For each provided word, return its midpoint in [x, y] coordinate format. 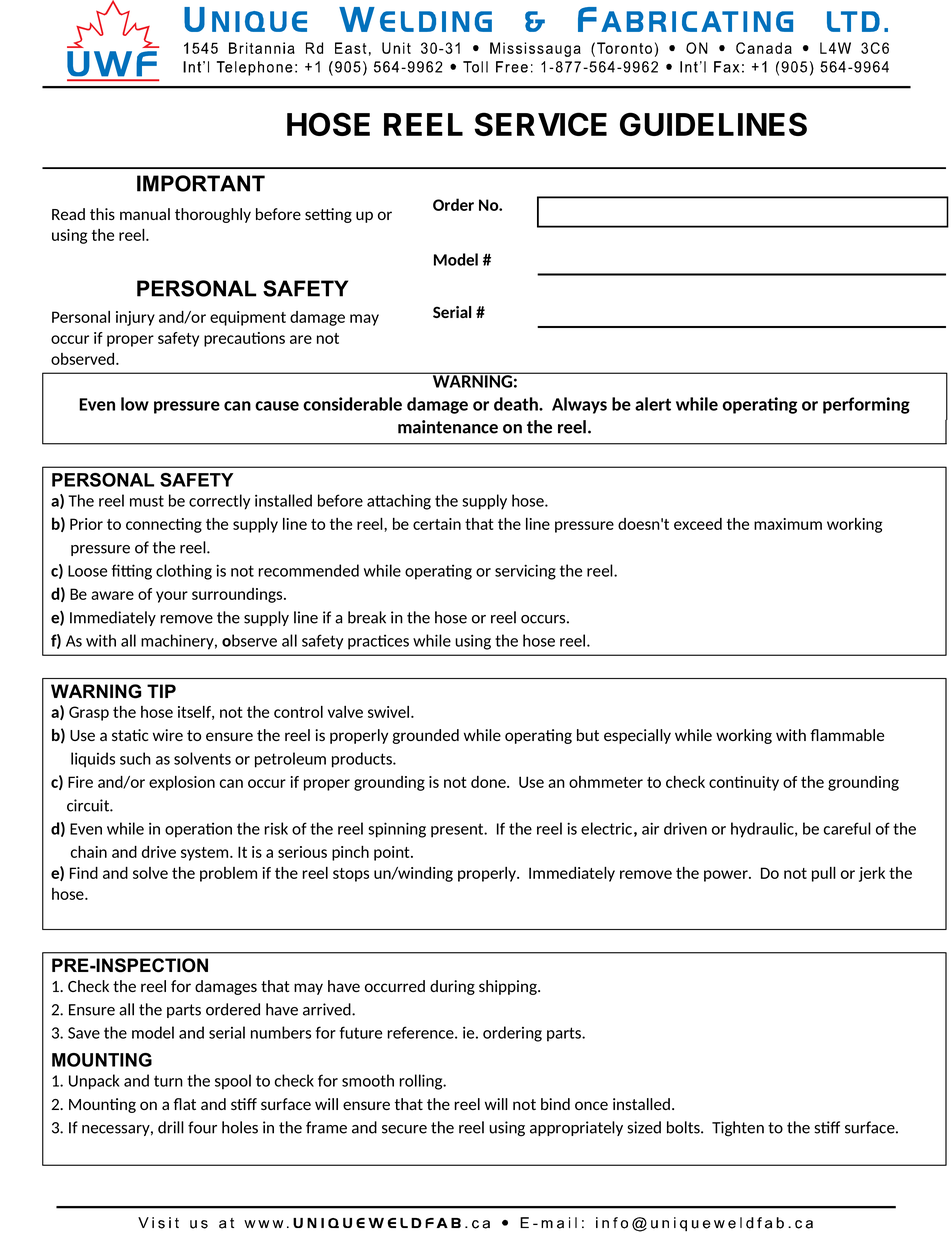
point [393, 853]
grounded [425, 736]
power [727, 876]
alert [653, 404]
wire [168, 735]
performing [866, 405]
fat [184, 1104]
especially [637, 736]
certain [437, 524]
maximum [788, 524]
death [517, 404]
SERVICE [541, 124]
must [147, 501]
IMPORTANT [201, 183]
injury [135, 318]
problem [228, 874]
